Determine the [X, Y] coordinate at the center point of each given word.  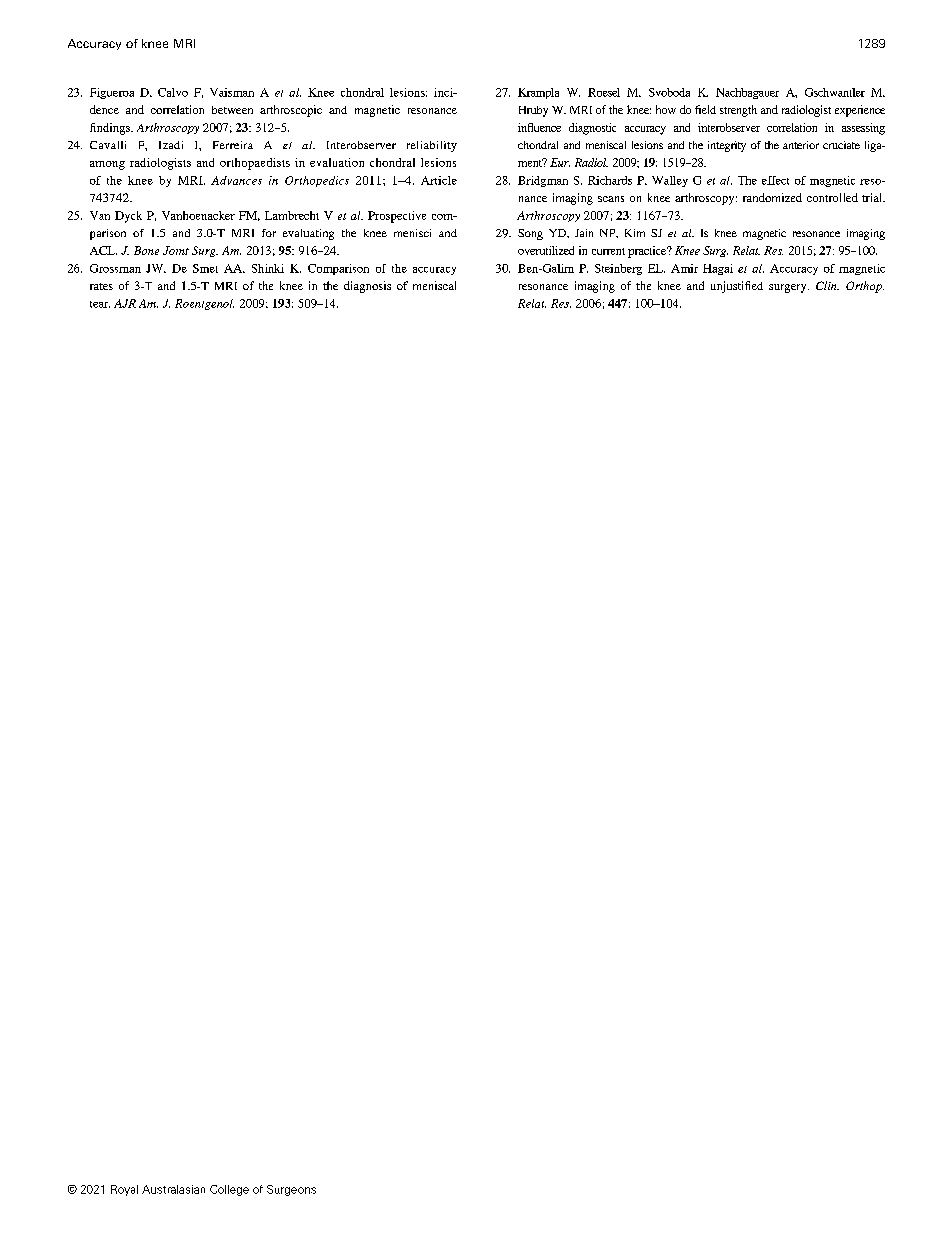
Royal [124, 1190]
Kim [635, 233]
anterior [801, 145]
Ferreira [233, 145]
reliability [432, 146]
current [608, 251]
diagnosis [367, 287]
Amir [684, 268]
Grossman [115, 268]
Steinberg [618, 269]
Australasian [173, 1189]
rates [101, 286]
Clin [827, 285]
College [229, 1190]
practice [648, 252]
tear [100, 304]
